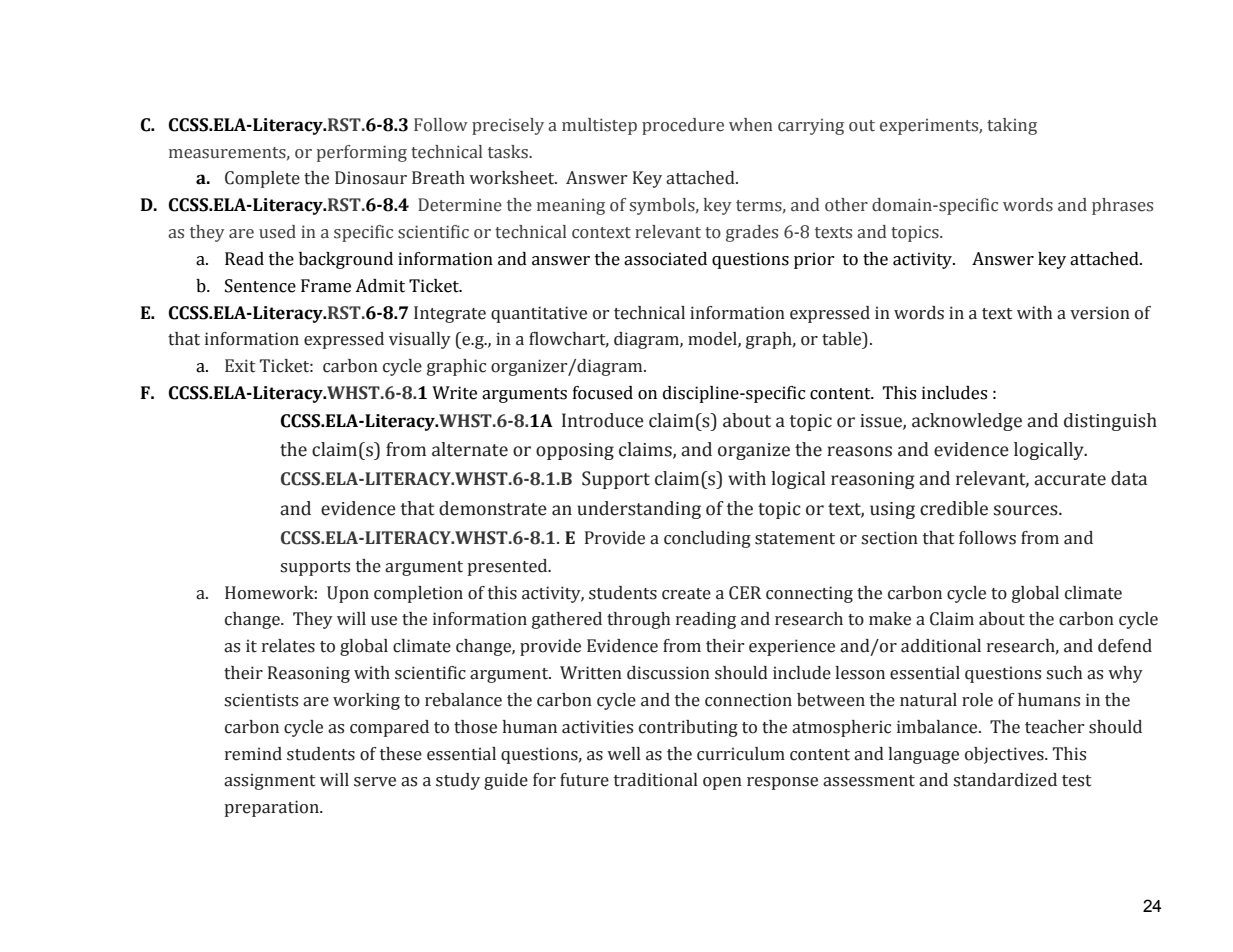 This page has width=1233, height=952. I want to click on Upon, so click(348, 594).
